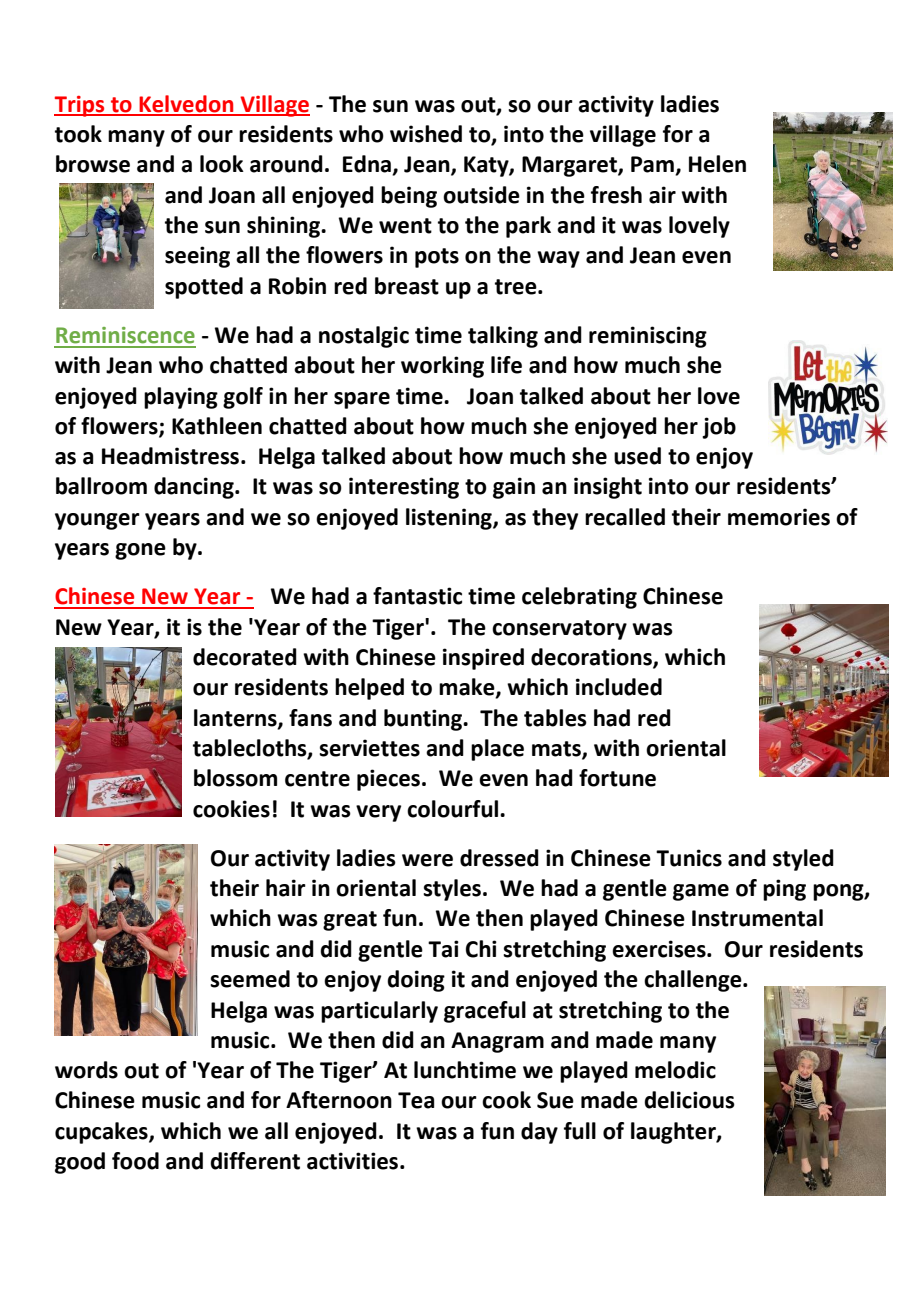  Describe the element at coordinates (222, 164) in the screenshot. I see `look` at that location.
